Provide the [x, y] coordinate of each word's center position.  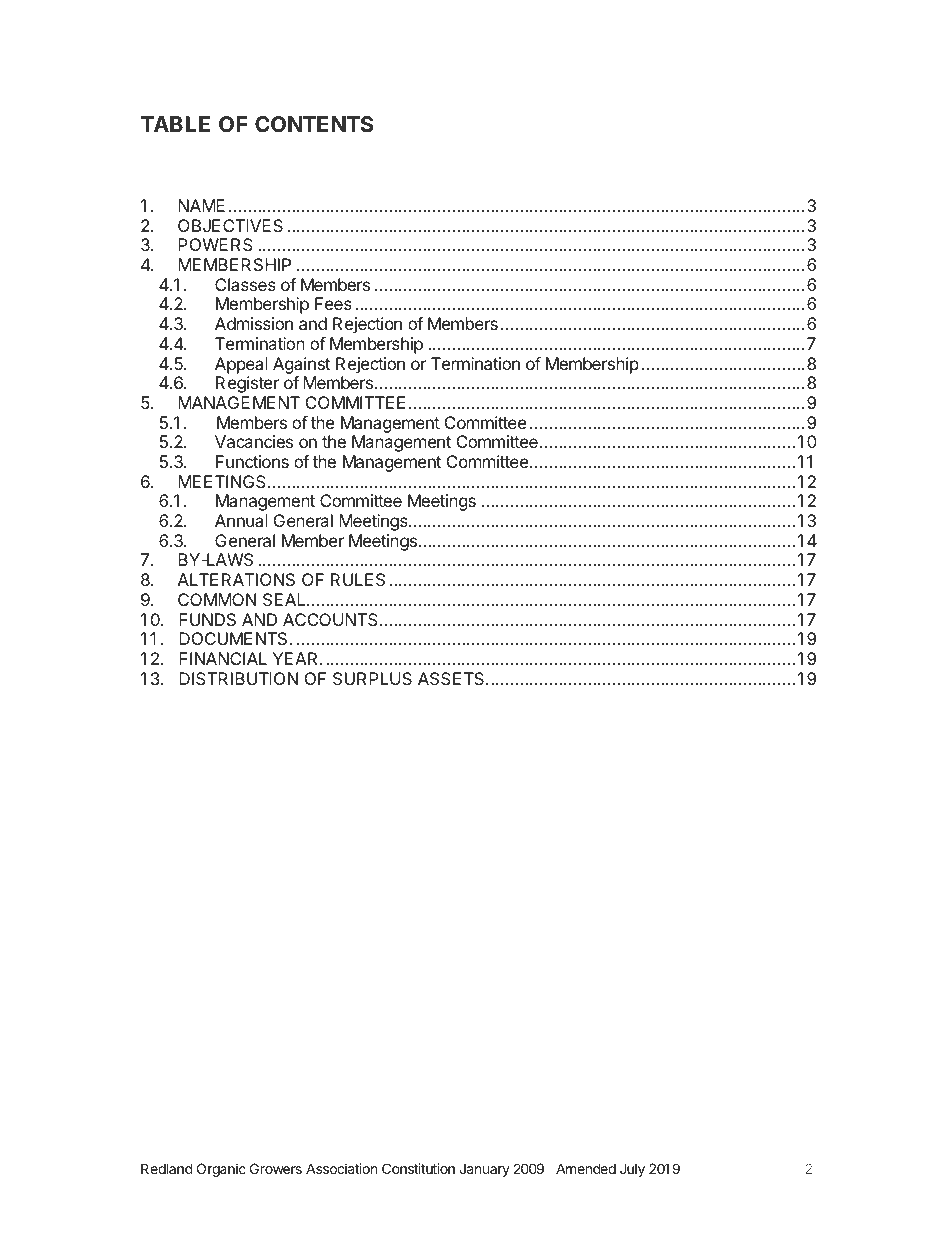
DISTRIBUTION [238, 678]
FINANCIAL [223, 658]
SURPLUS [372, 678]
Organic [221, 1170]
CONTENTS [314, 124]
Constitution [418, 1168]
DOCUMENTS [233, 638]
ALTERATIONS [236, 579]
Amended [586, 1168]
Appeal [241, 365]
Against [301, 365]
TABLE [175, 124]
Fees [333, 303]
